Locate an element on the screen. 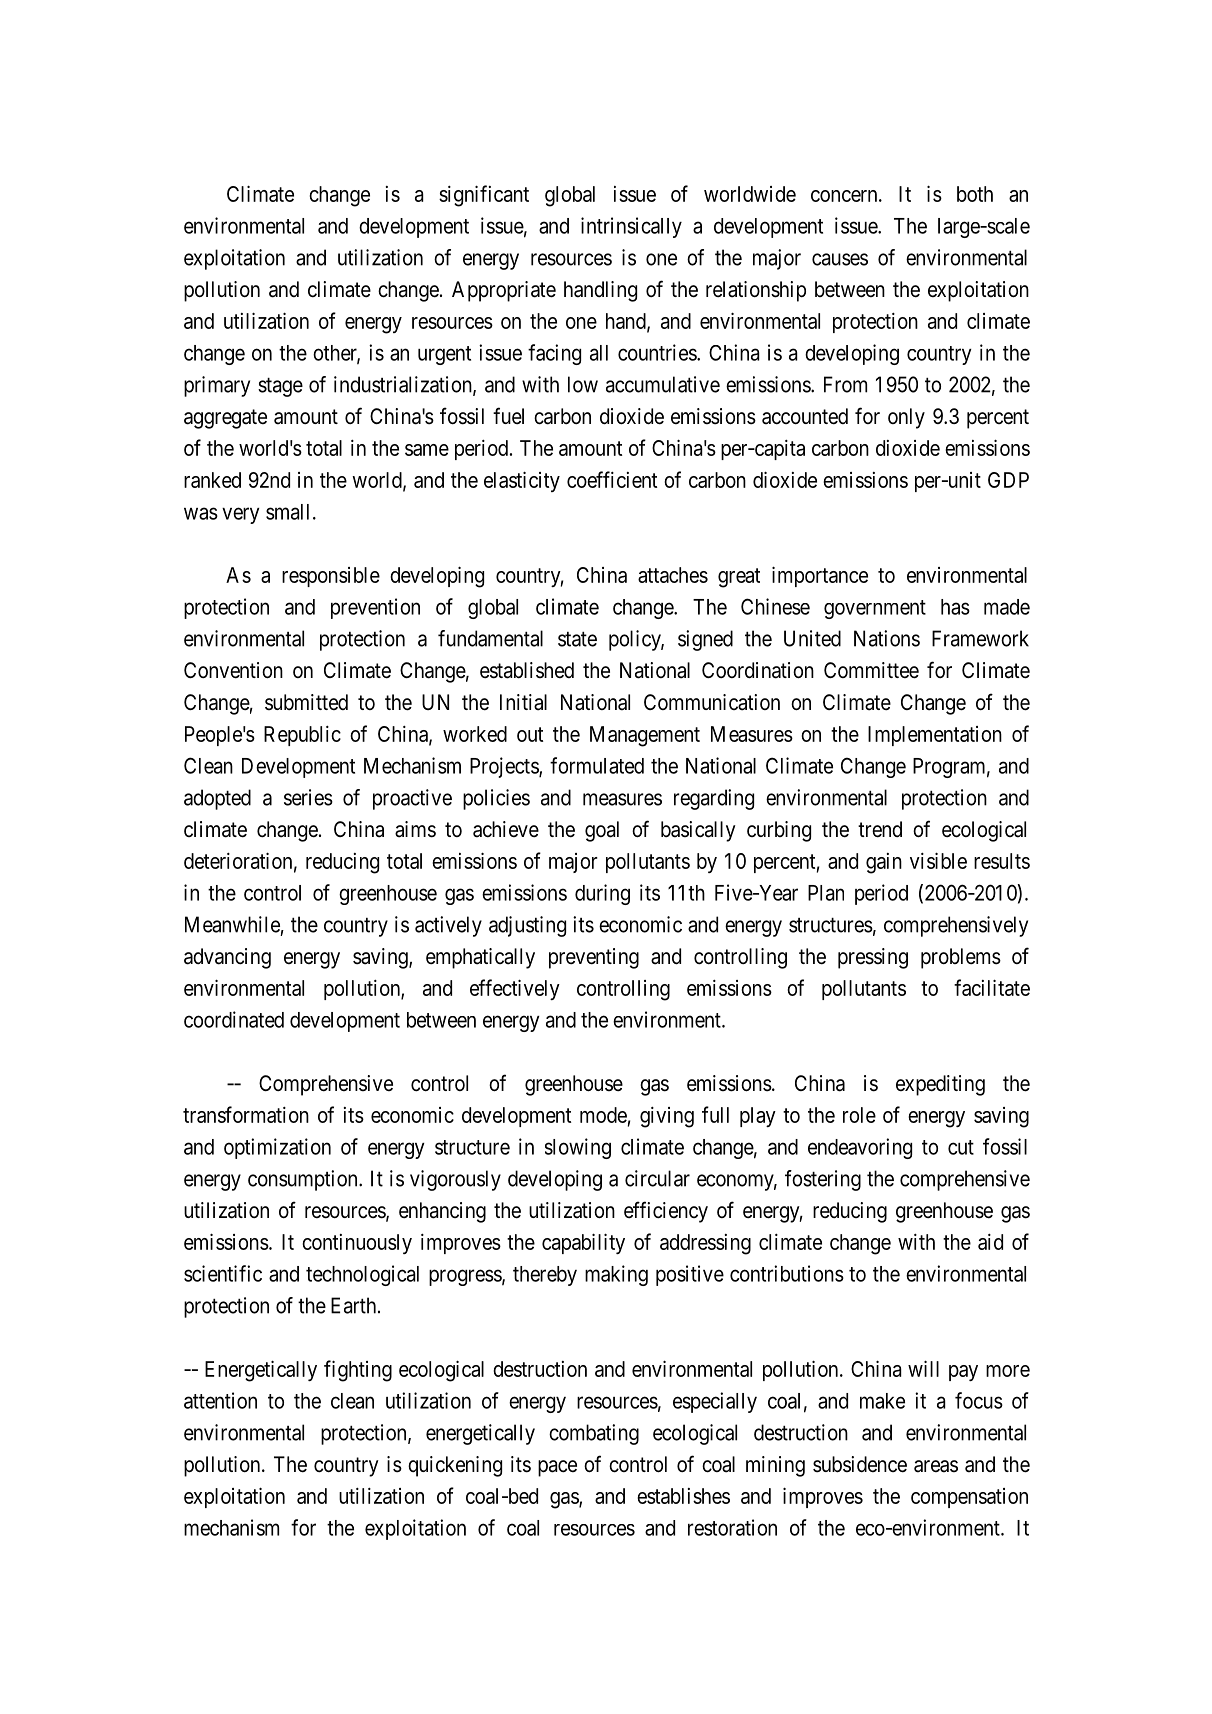 The height and width of the screenshot is (1714, 1212). slowing is located at coordinates (578, 1148).
